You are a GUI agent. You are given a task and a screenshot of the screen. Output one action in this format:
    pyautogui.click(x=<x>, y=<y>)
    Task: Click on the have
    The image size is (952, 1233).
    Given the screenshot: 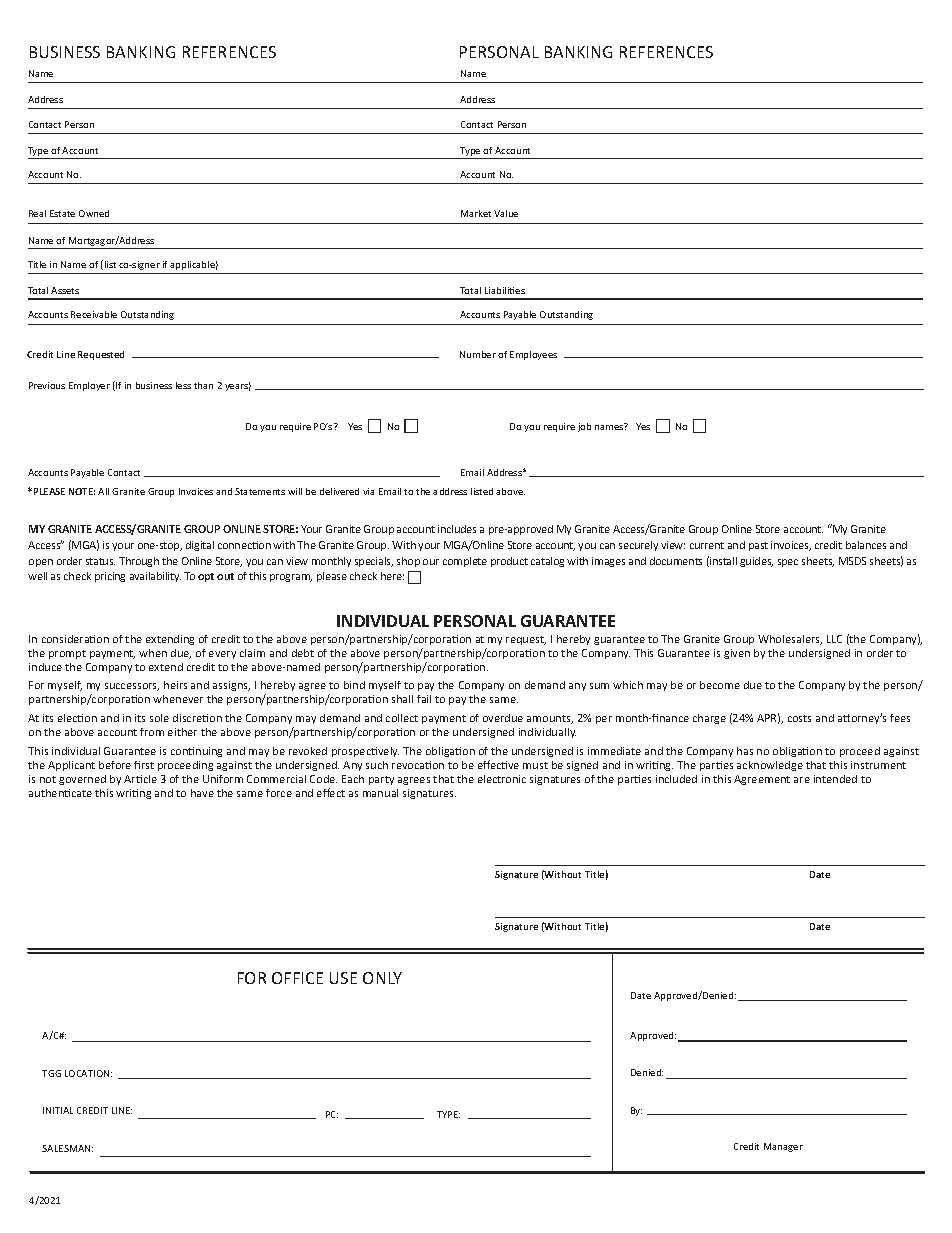 What is the action you would take?
    pyautogui.click(x=202, y=793)
